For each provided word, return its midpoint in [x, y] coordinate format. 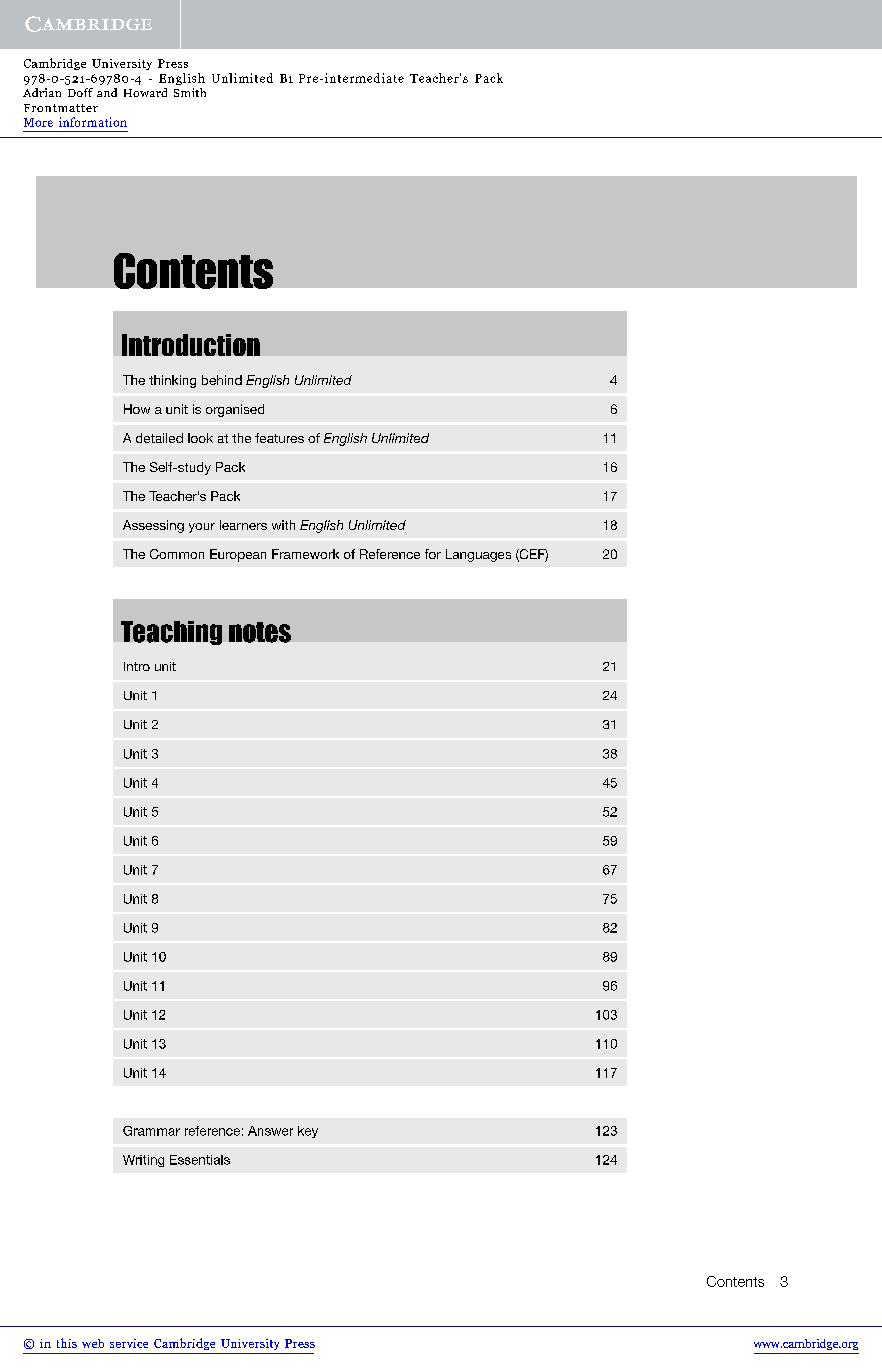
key [308, 1132]
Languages [478, 555]
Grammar [151, 1131]
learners [243, 525]
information [93, 122]
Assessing [153, 526]
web [93, 1343]
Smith [190, 92]
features [279, 438]
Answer [270, 1131]
